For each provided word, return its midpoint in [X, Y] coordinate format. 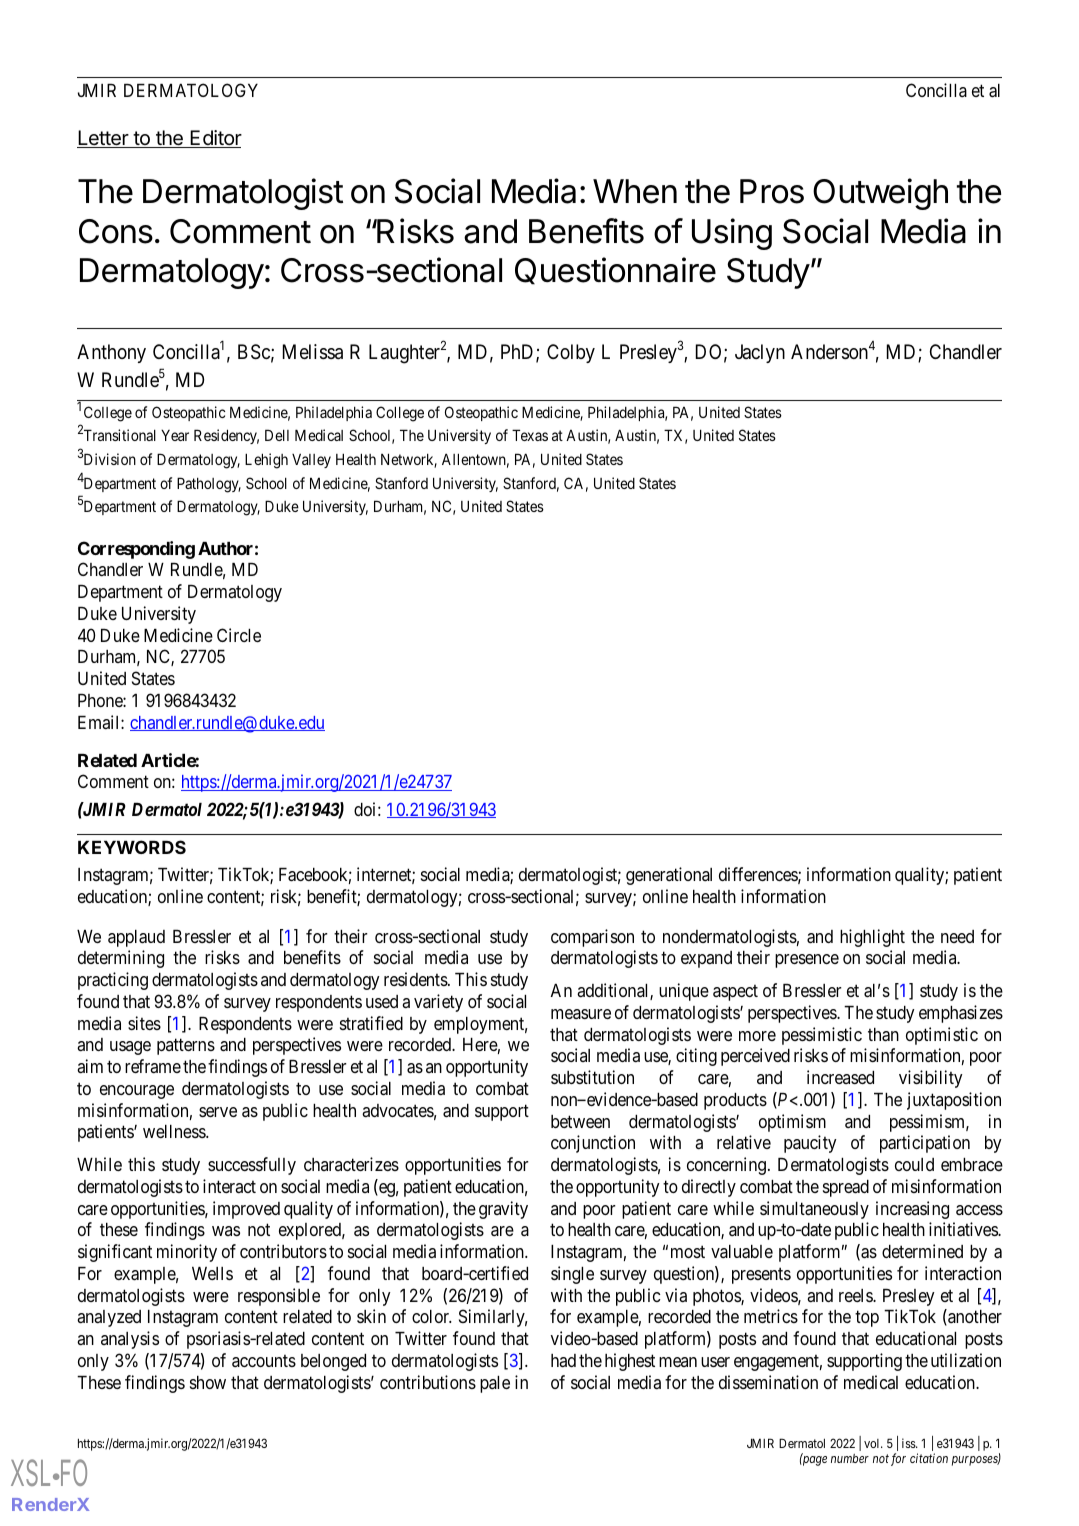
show [208, 1382]
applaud [136, 938]
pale [495, 1384]
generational [669, 876]
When [635, 191]
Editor [215, 139]
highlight [872, 938]
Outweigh [880, 194]
